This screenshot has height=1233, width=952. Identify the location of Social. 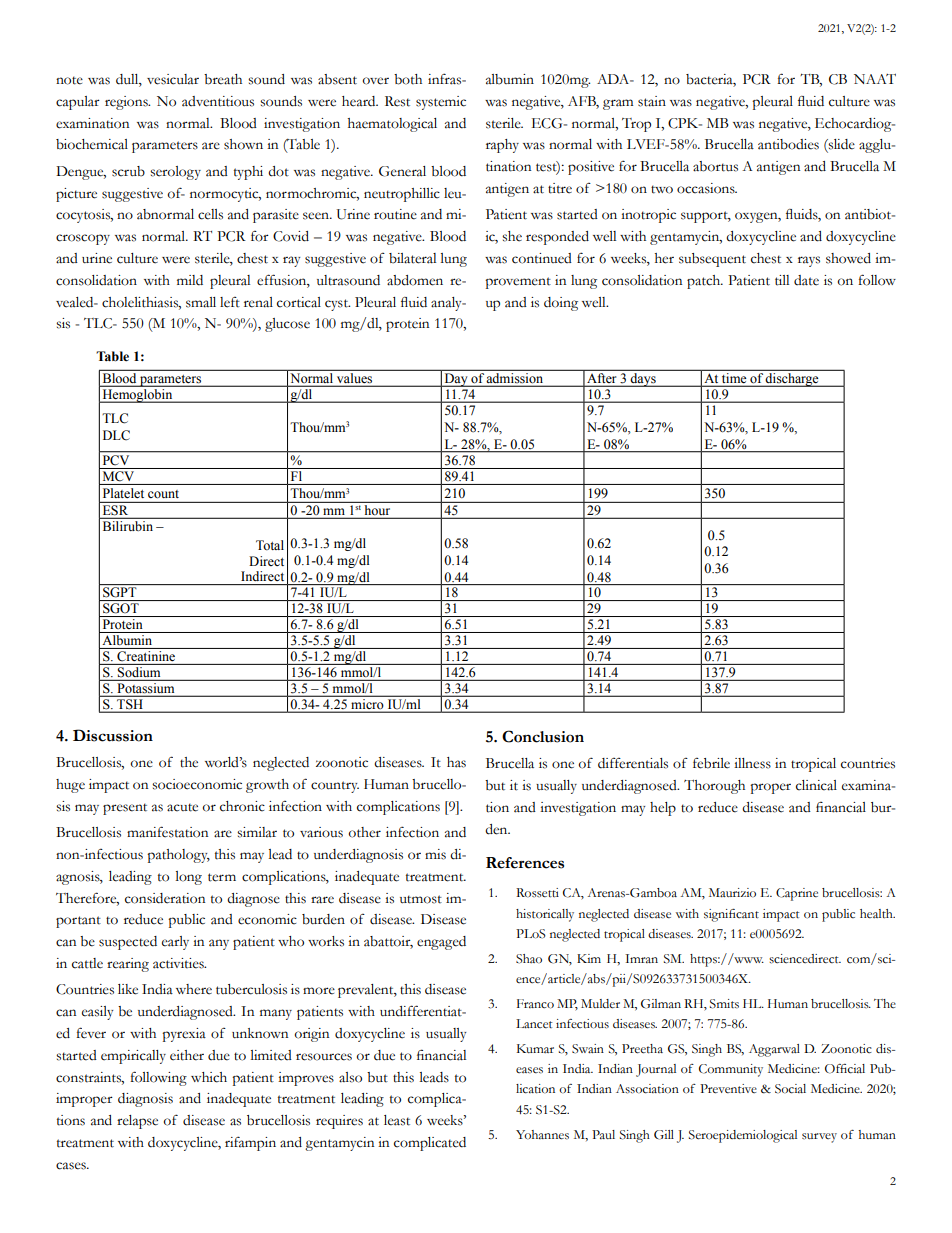
(790, 1089).
